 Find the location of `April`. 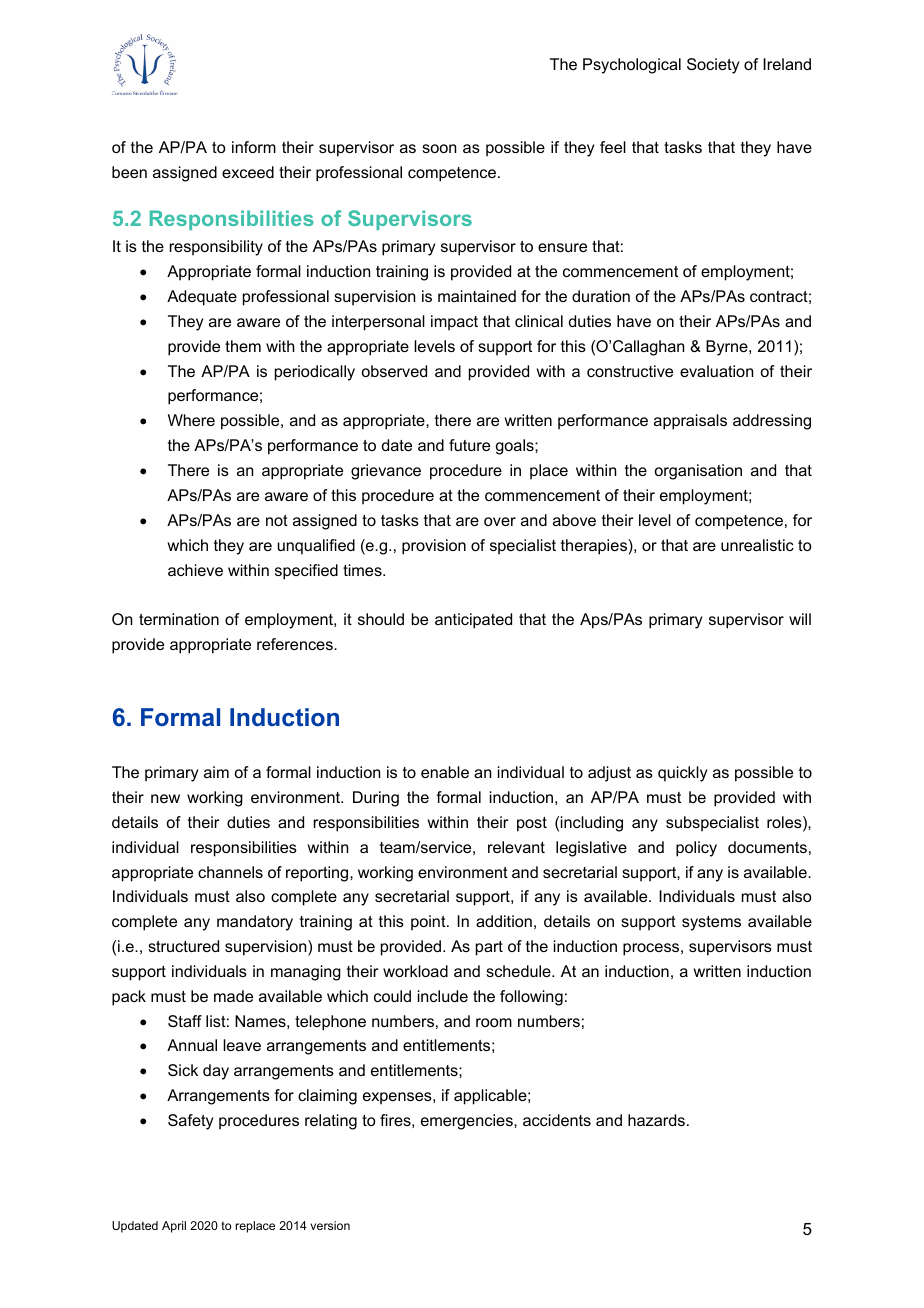

April is located at coordinates (174, 1227).
